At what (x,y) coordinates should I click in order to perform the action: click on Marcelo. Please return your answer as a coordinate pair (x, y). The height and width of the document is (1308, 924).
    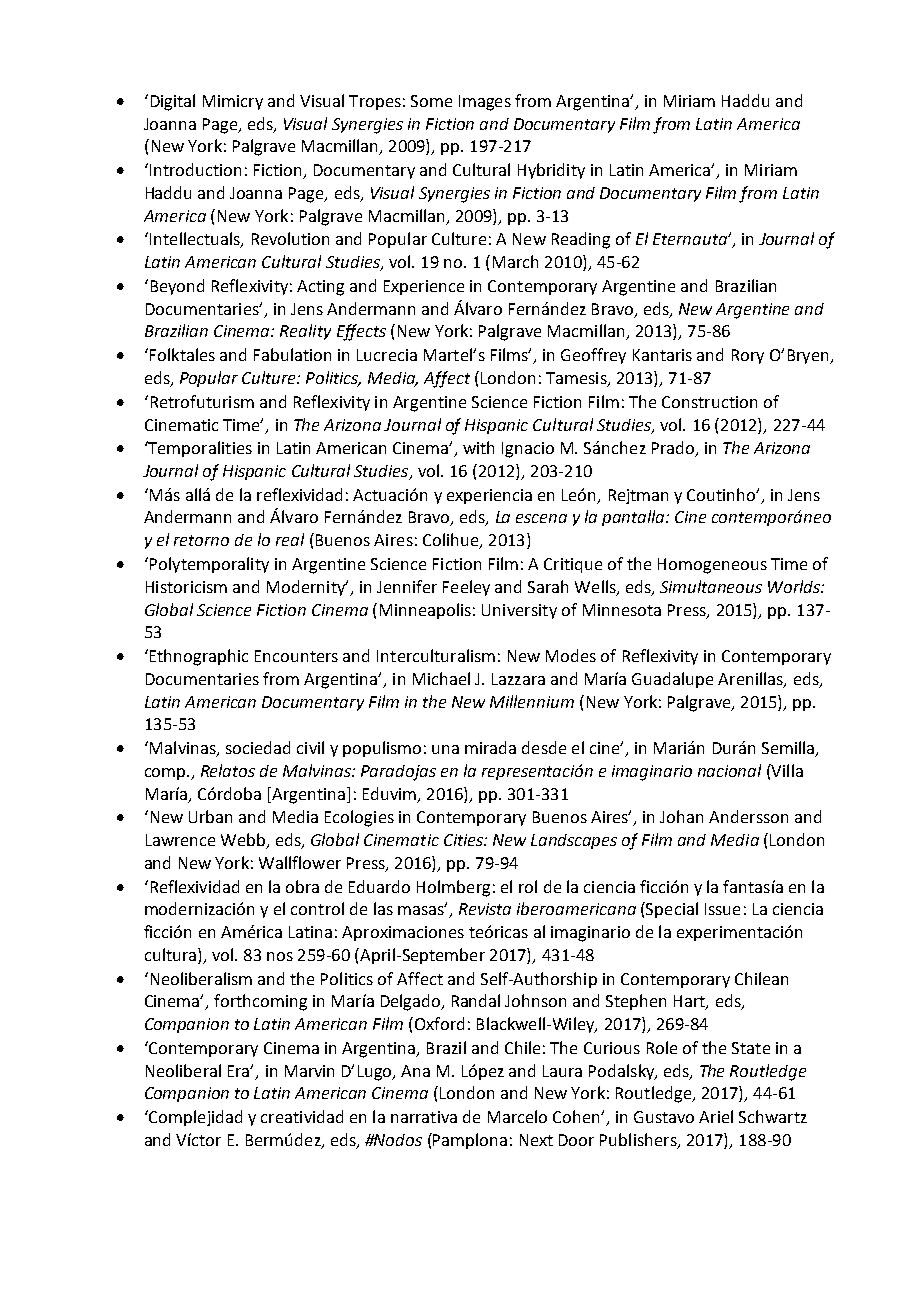
    Looking at the image, I should click on (517, 1116).
